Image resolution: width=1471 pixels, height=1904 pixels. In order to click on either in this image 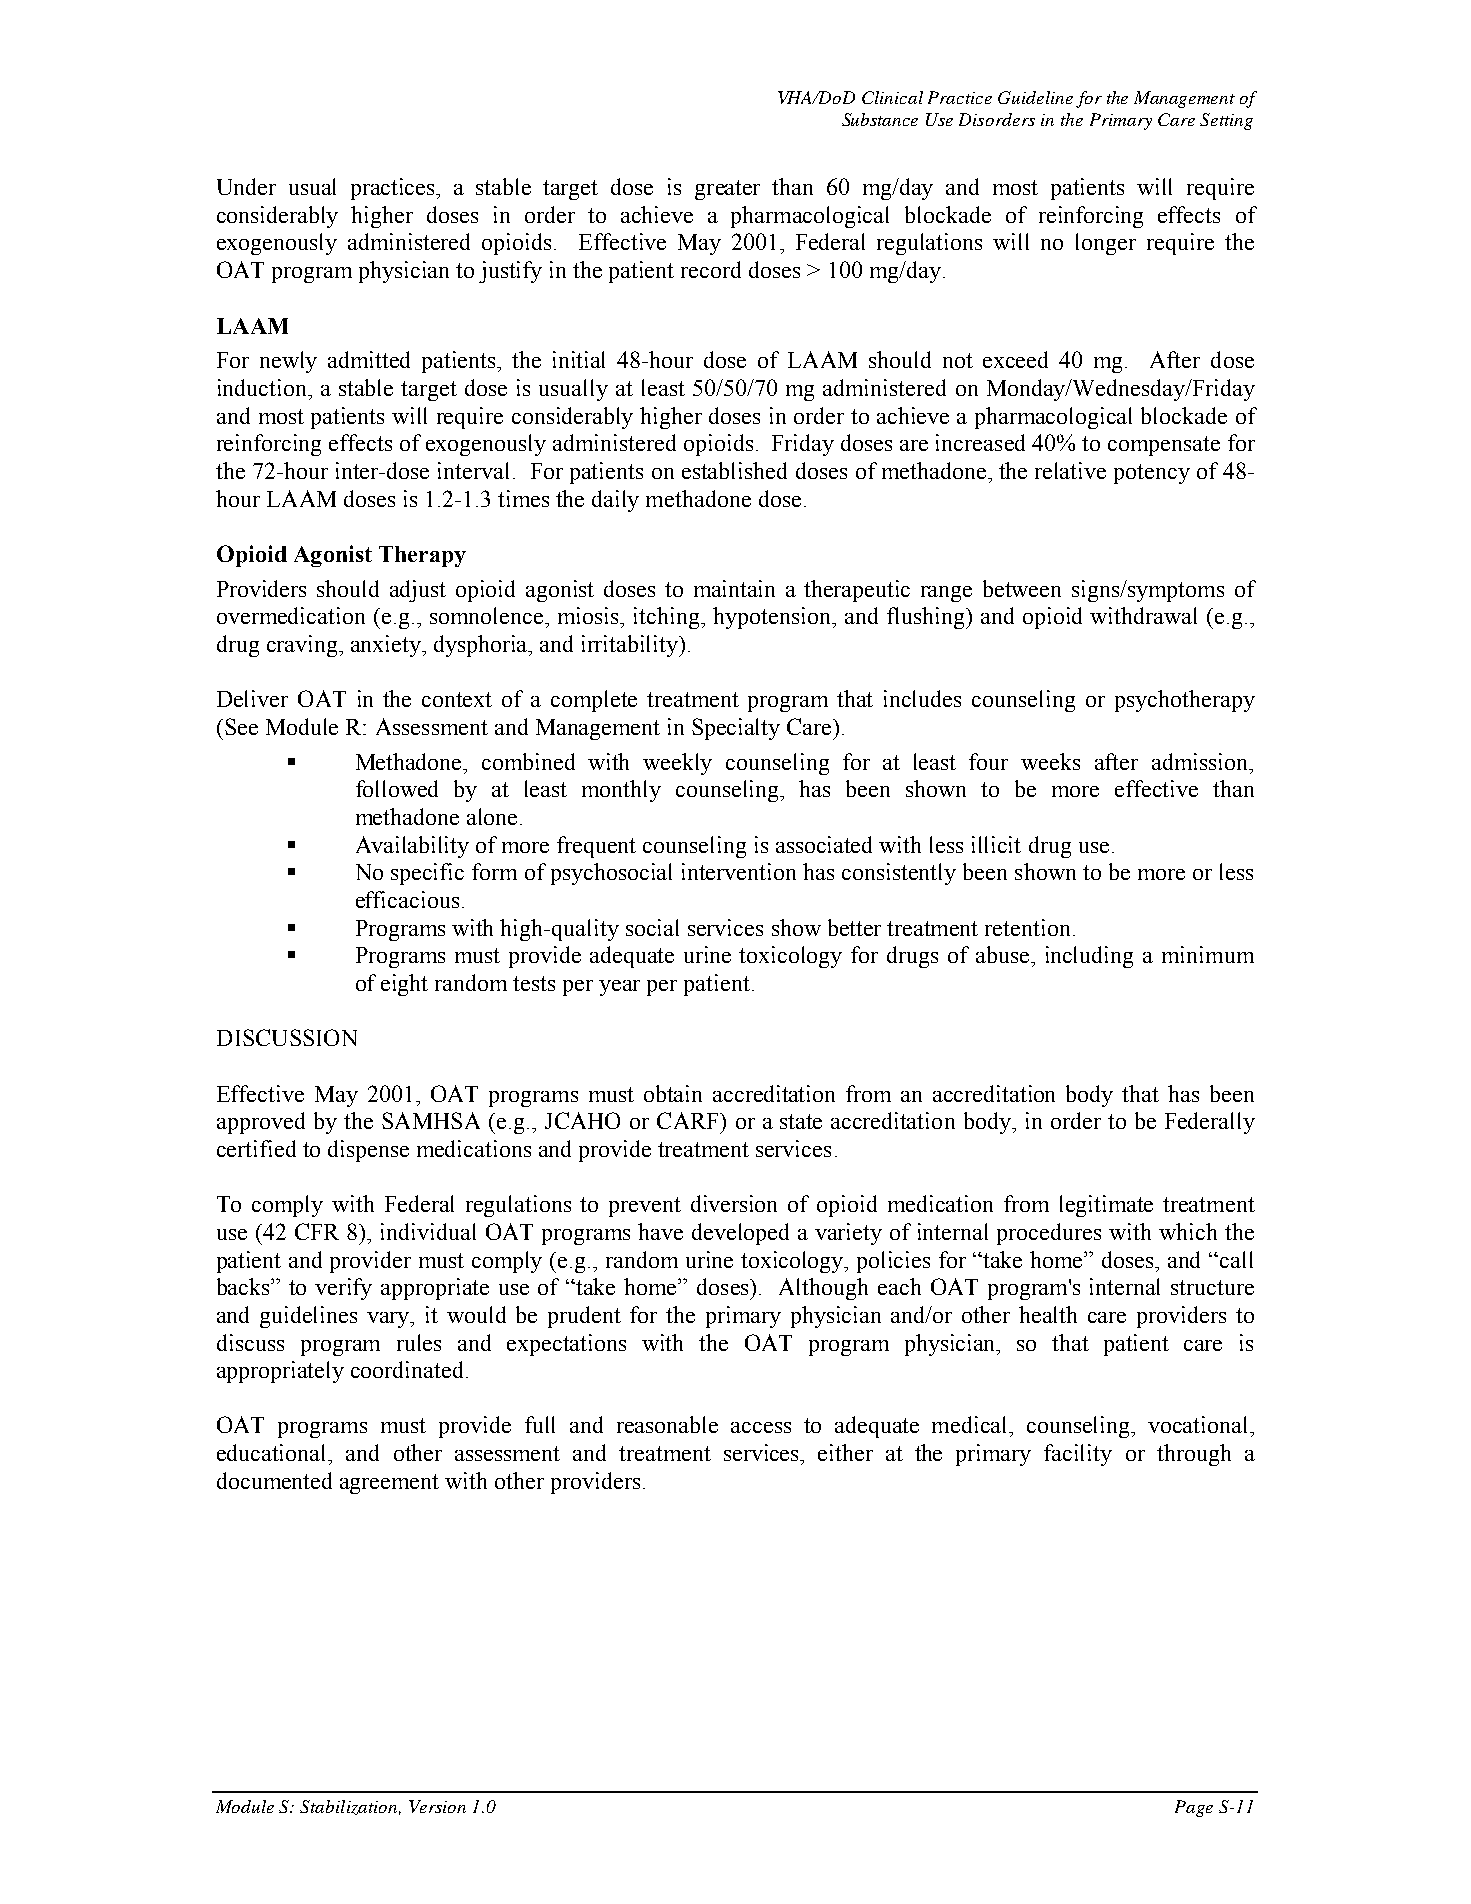, I will do `click(845, 1452)`.
